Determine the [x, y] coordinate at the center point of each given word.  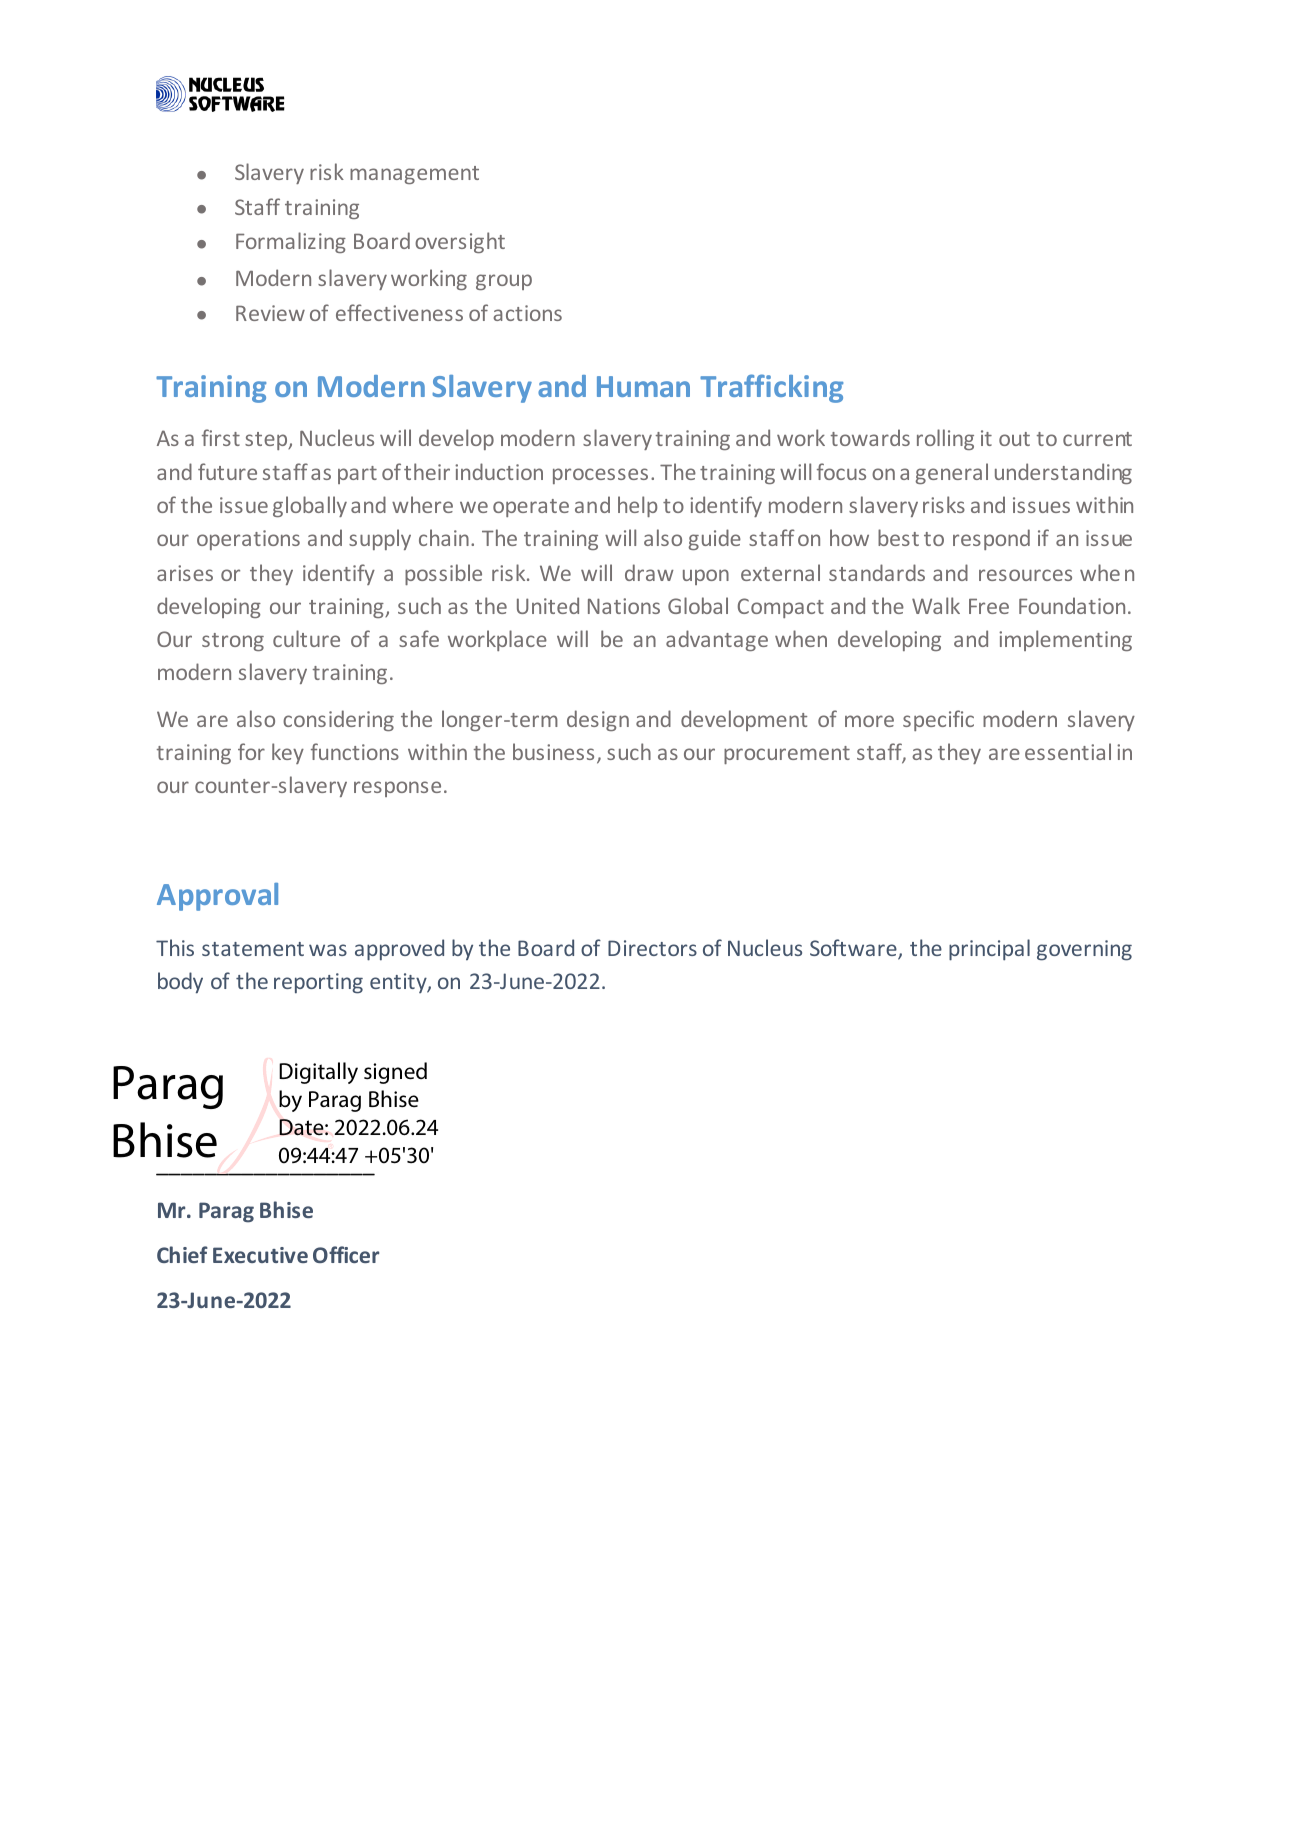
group [504, 282]
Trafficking [771, 388]
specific [938, 720]
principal [989, 950]
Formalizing [291, 242]
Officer [346, 1254]
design [598, 720]
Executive [260, 1255]
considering [338, 720]
